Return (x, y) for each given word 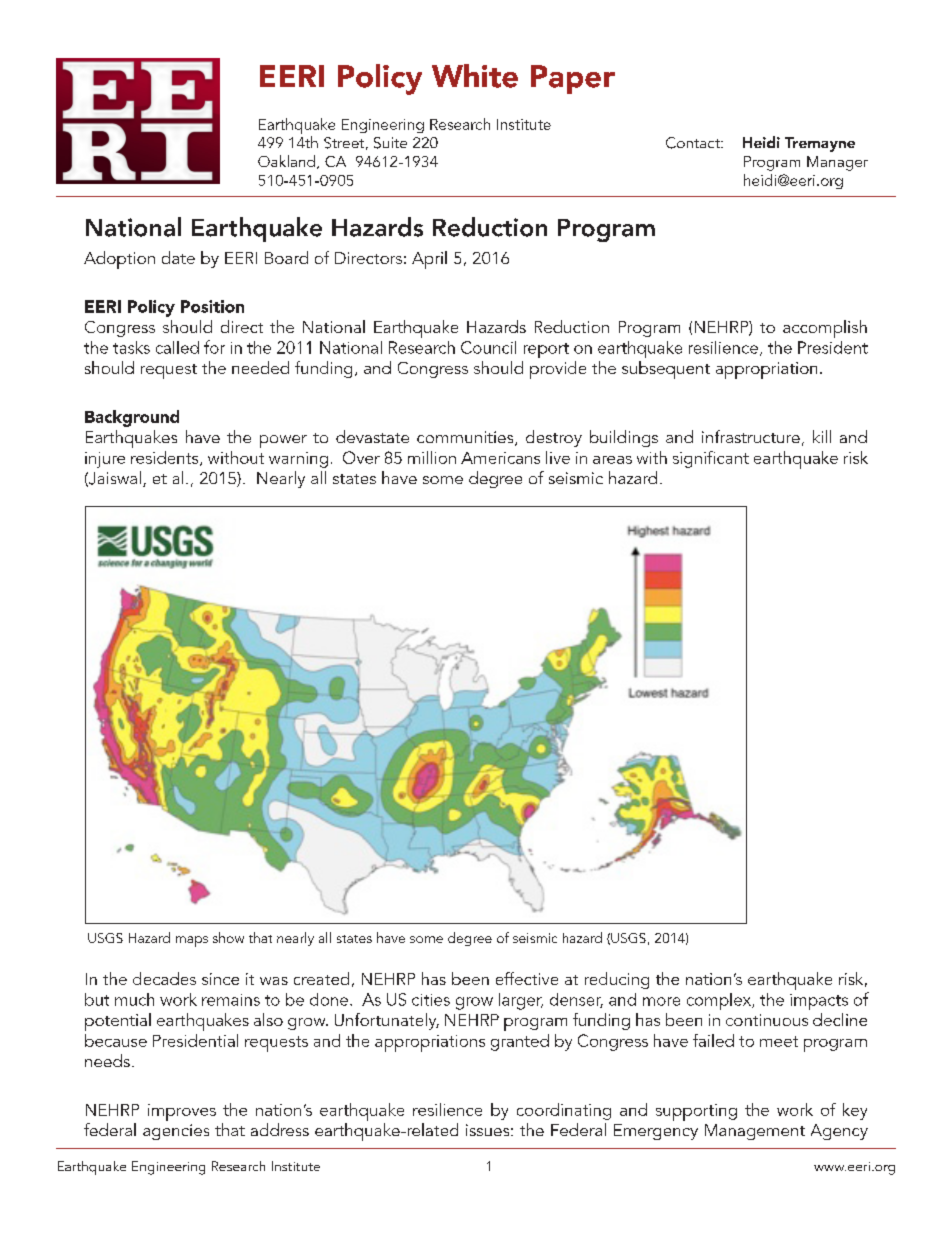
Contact (694, 143)
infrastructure (751, 436)
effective (527, 978)
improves (182, 1112)
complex (720, 1001)
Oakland (286, 161)
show (228, 937)
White (475, 76)
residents (166, 458)
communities (466, 438)
